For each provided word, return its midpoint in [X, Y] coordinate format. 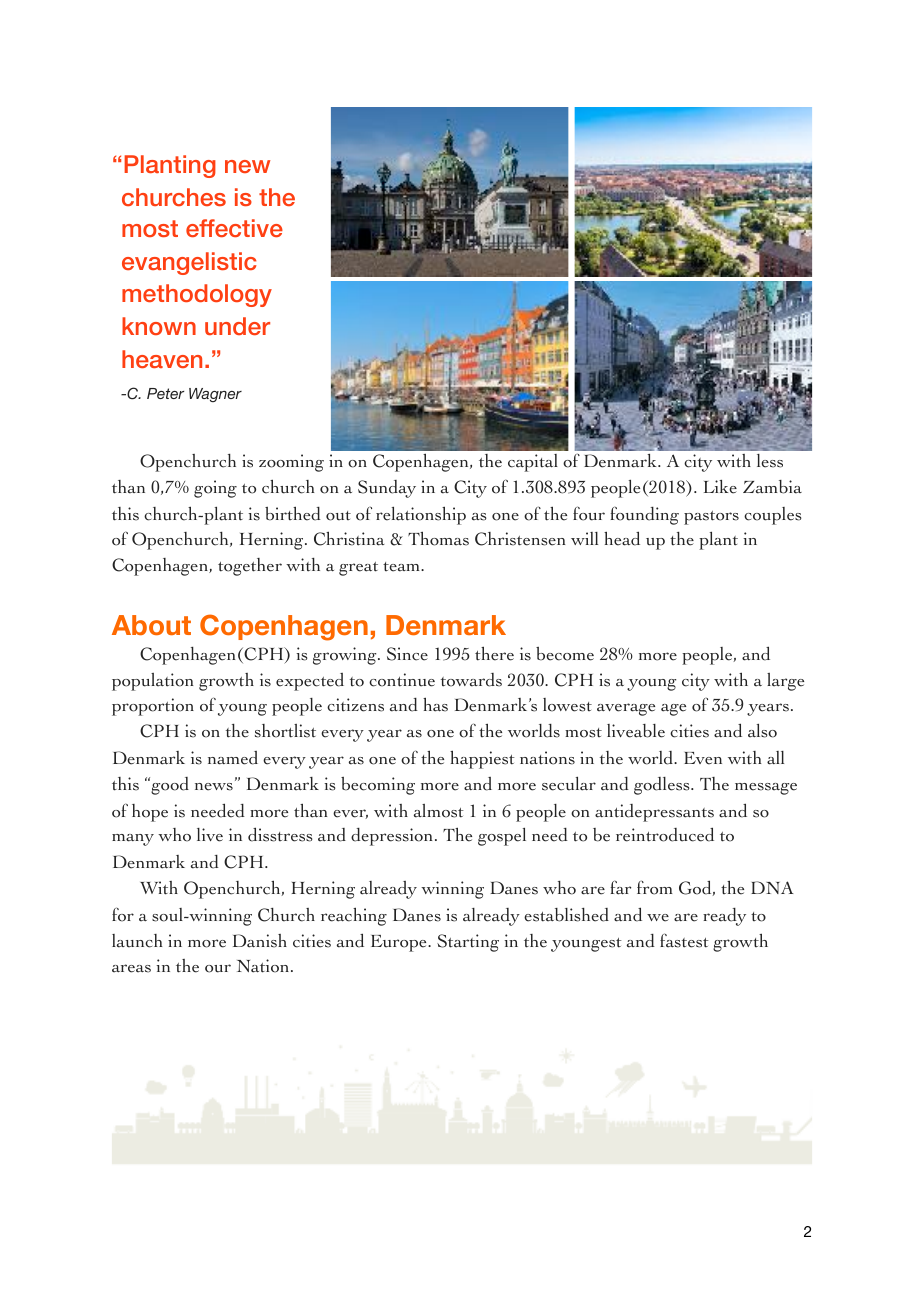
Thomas [438, 538]
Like [720, 487]
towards [471, 680]
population [153, 682]
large [785, 682]
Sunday [387, 489]
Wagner [215, 395]
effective [234, 228]
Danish [260, 941]
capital [533, 463]
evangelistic [189, 263]
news [214, 787]
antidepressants [654, 813]
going [215, 489]
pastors [711, 518]
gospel [502, 837]
